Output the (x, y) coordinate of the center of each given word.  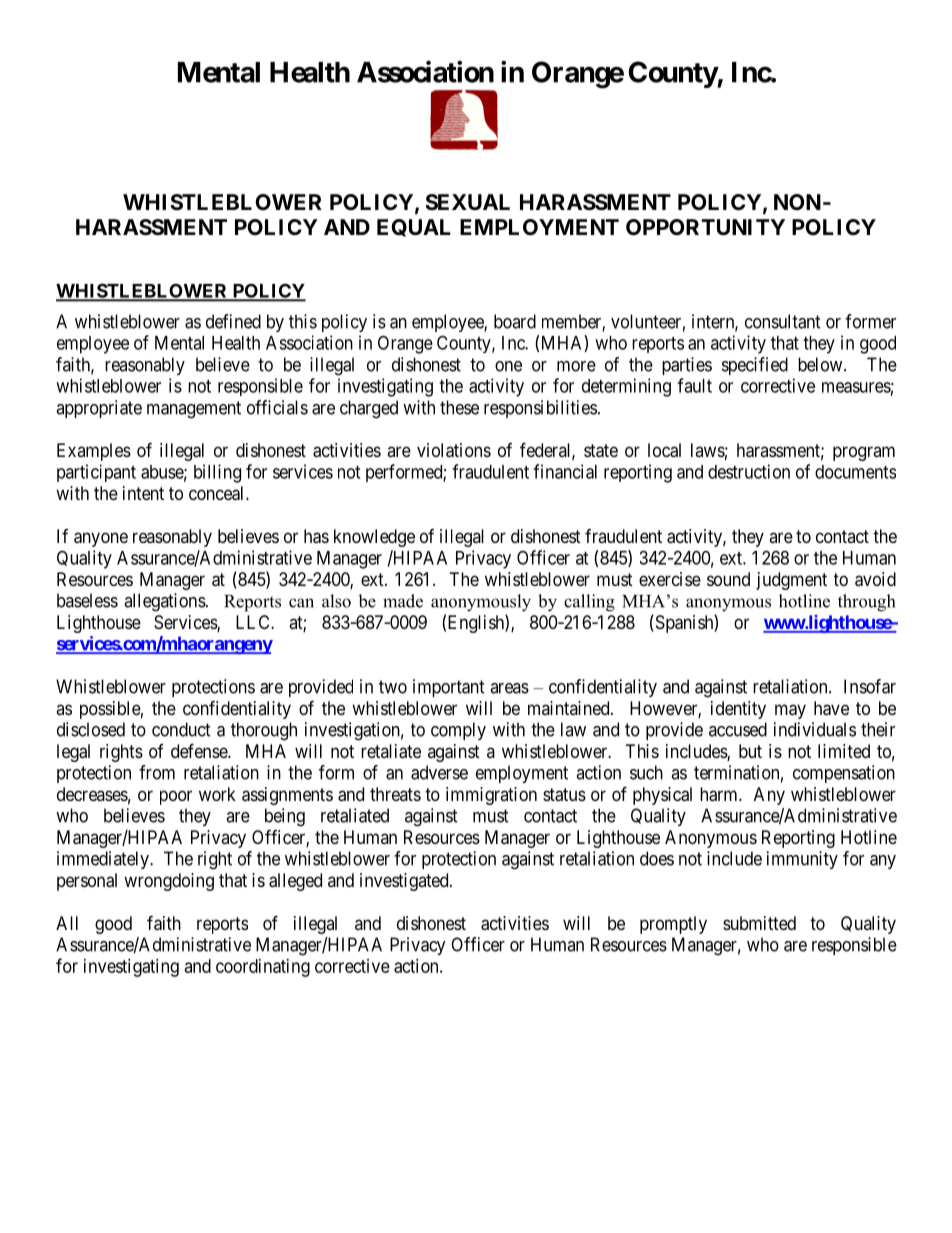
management (194, 410)
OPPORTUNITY (705, 227)
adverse (439, 772)
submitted (759, 923)
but (750, 751)
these (459, 407)
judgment (791, 581)
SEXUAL (467, 202)
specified (755, 366)
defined (233, 321)
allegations (165, 602)
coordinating (263, 968)
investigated (405, 882)
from (157, 772)
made (403, 601)
